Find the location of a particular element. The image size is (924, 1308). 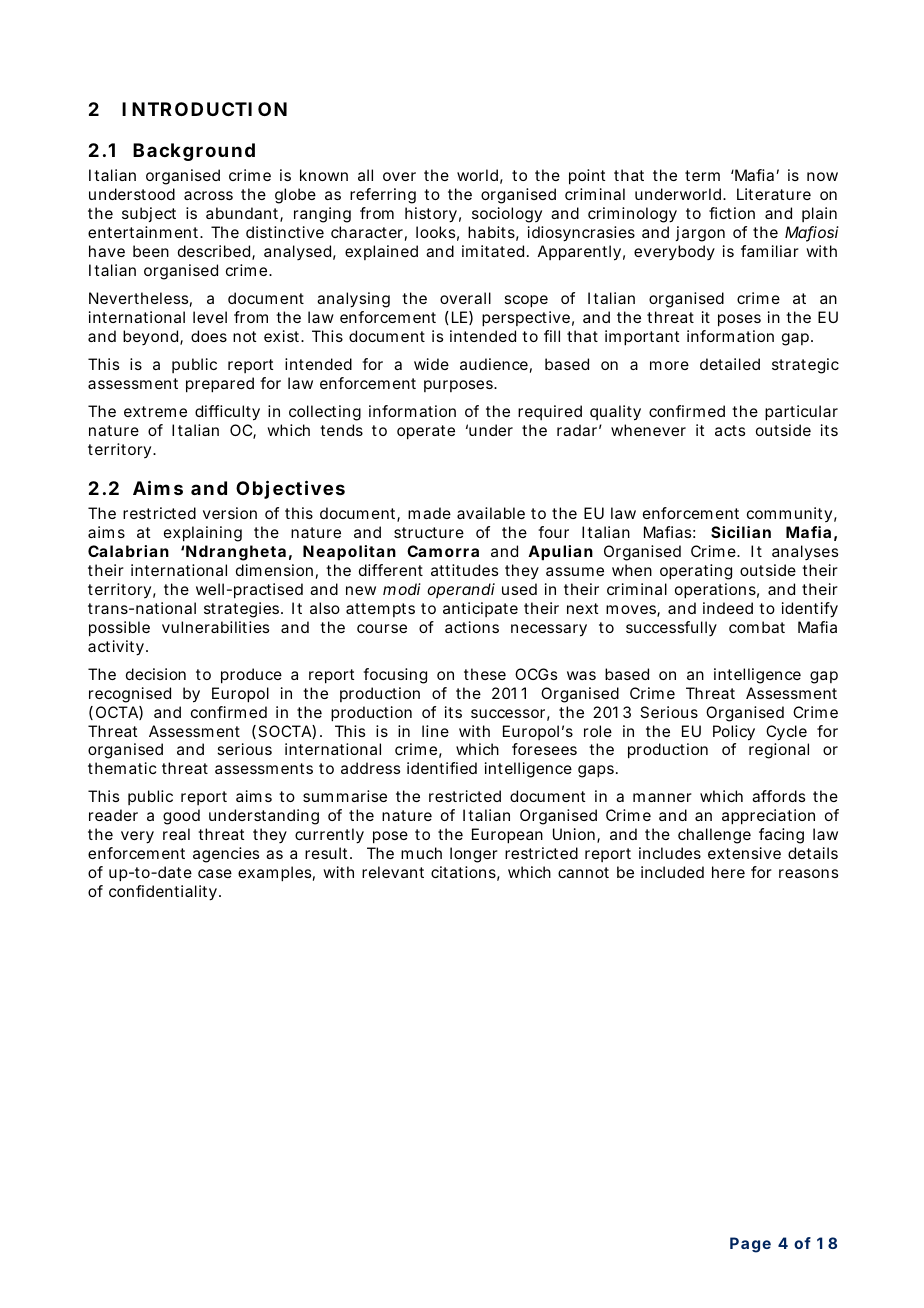

Background is located at coordinates (194, 152).
